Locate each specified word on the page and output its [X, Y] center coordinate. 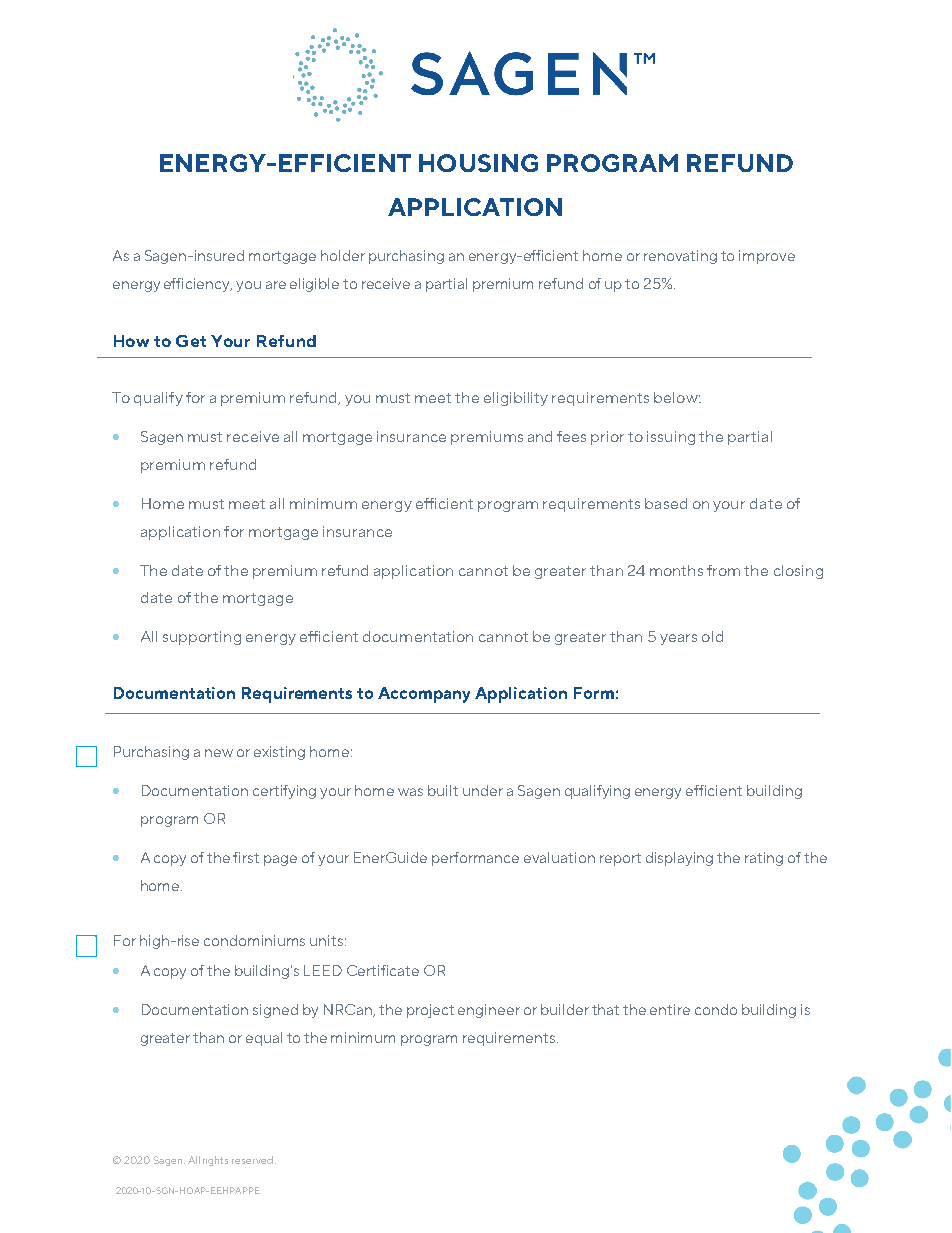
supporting [202, 638]
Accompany [424, 695]
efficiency [198, 285]
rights [215, 1161]
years [678, 639]
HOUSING [478, 163]
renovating [680, 257]
